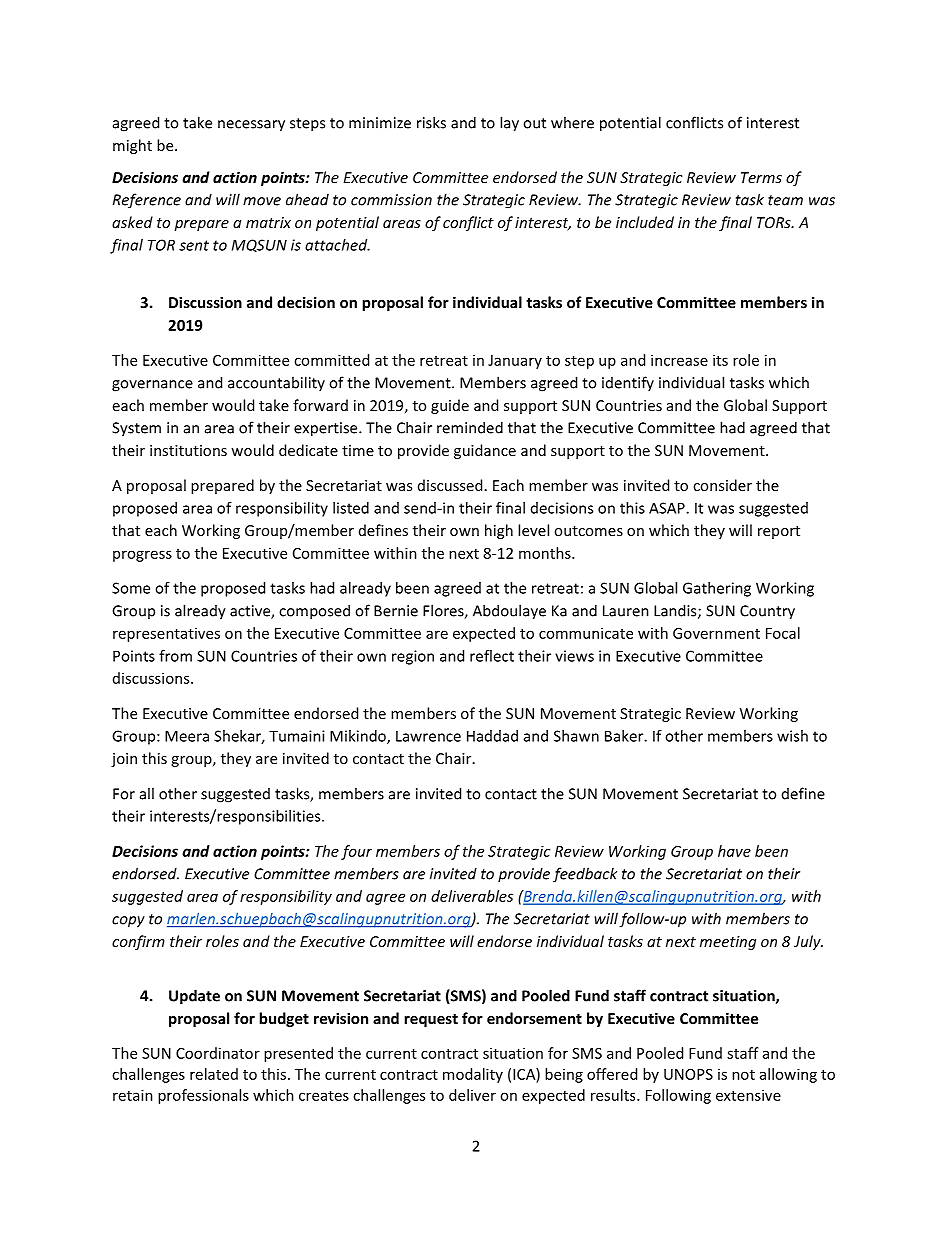  I want to click on Haddad, so click(492, 736).
